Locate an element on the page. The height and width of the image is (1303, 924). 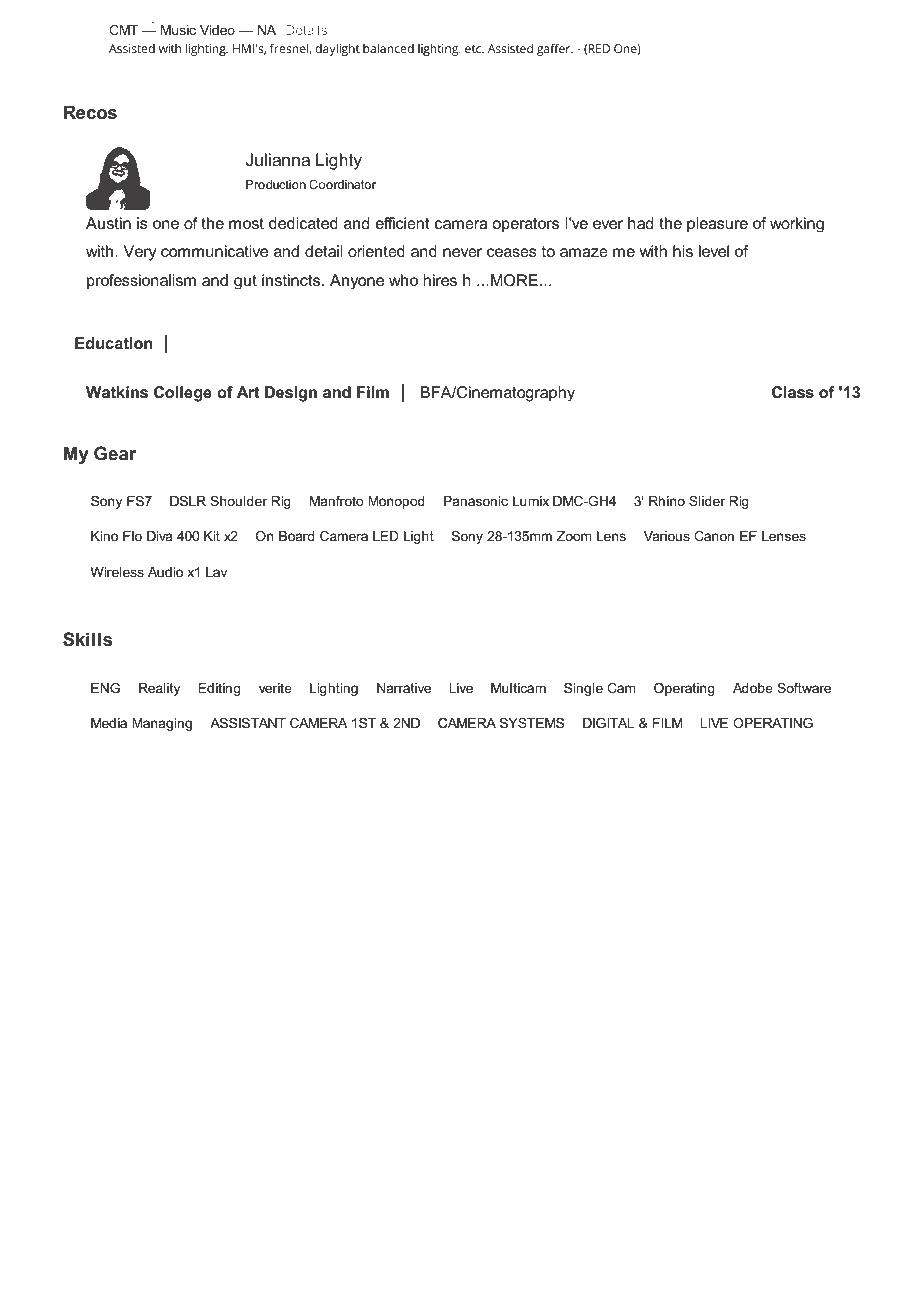
etc is located at coordinates (474, 49).
